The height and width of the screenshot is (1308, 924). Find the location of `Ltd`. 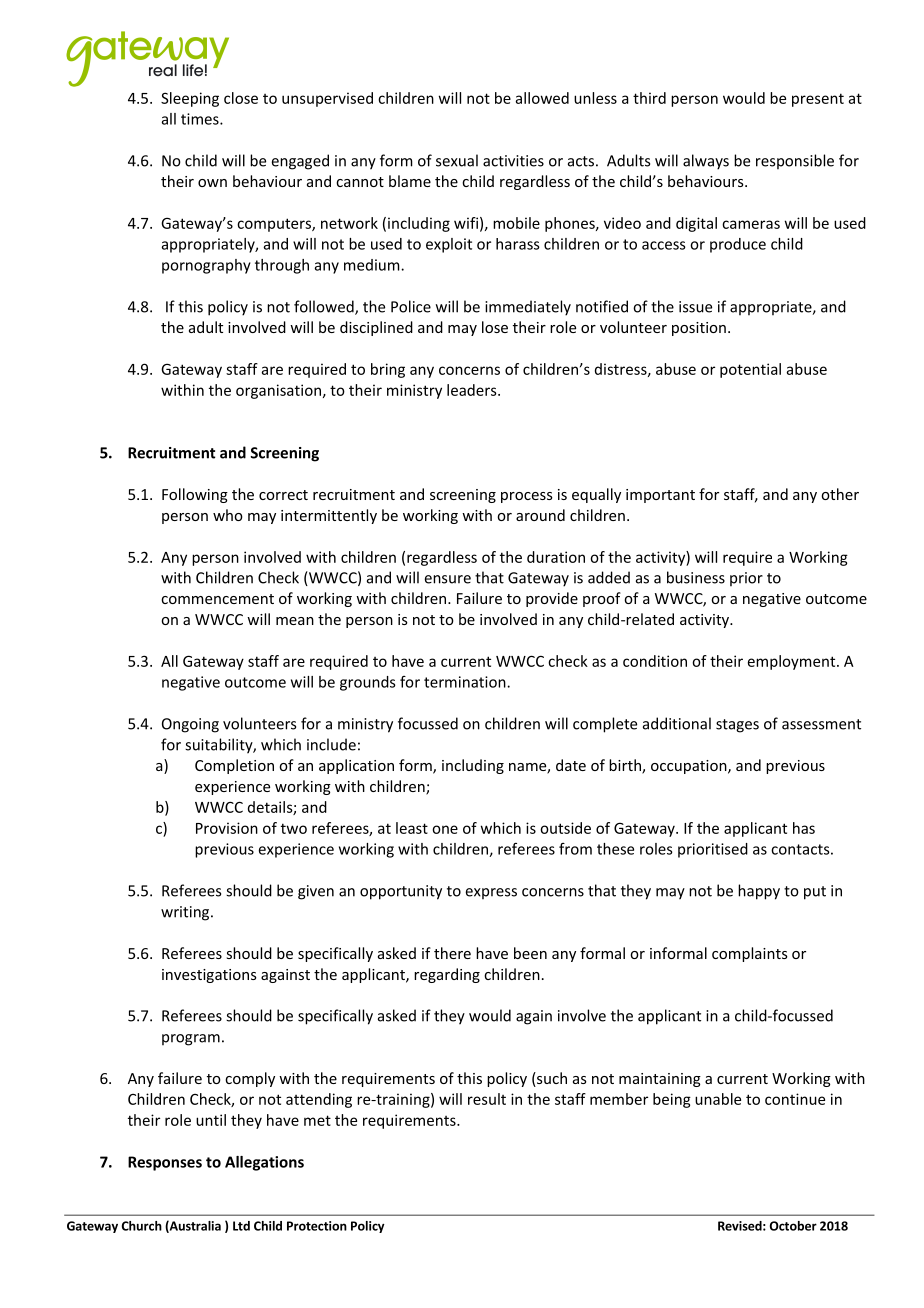

Ltd is located at coordinates (241, 1226).
